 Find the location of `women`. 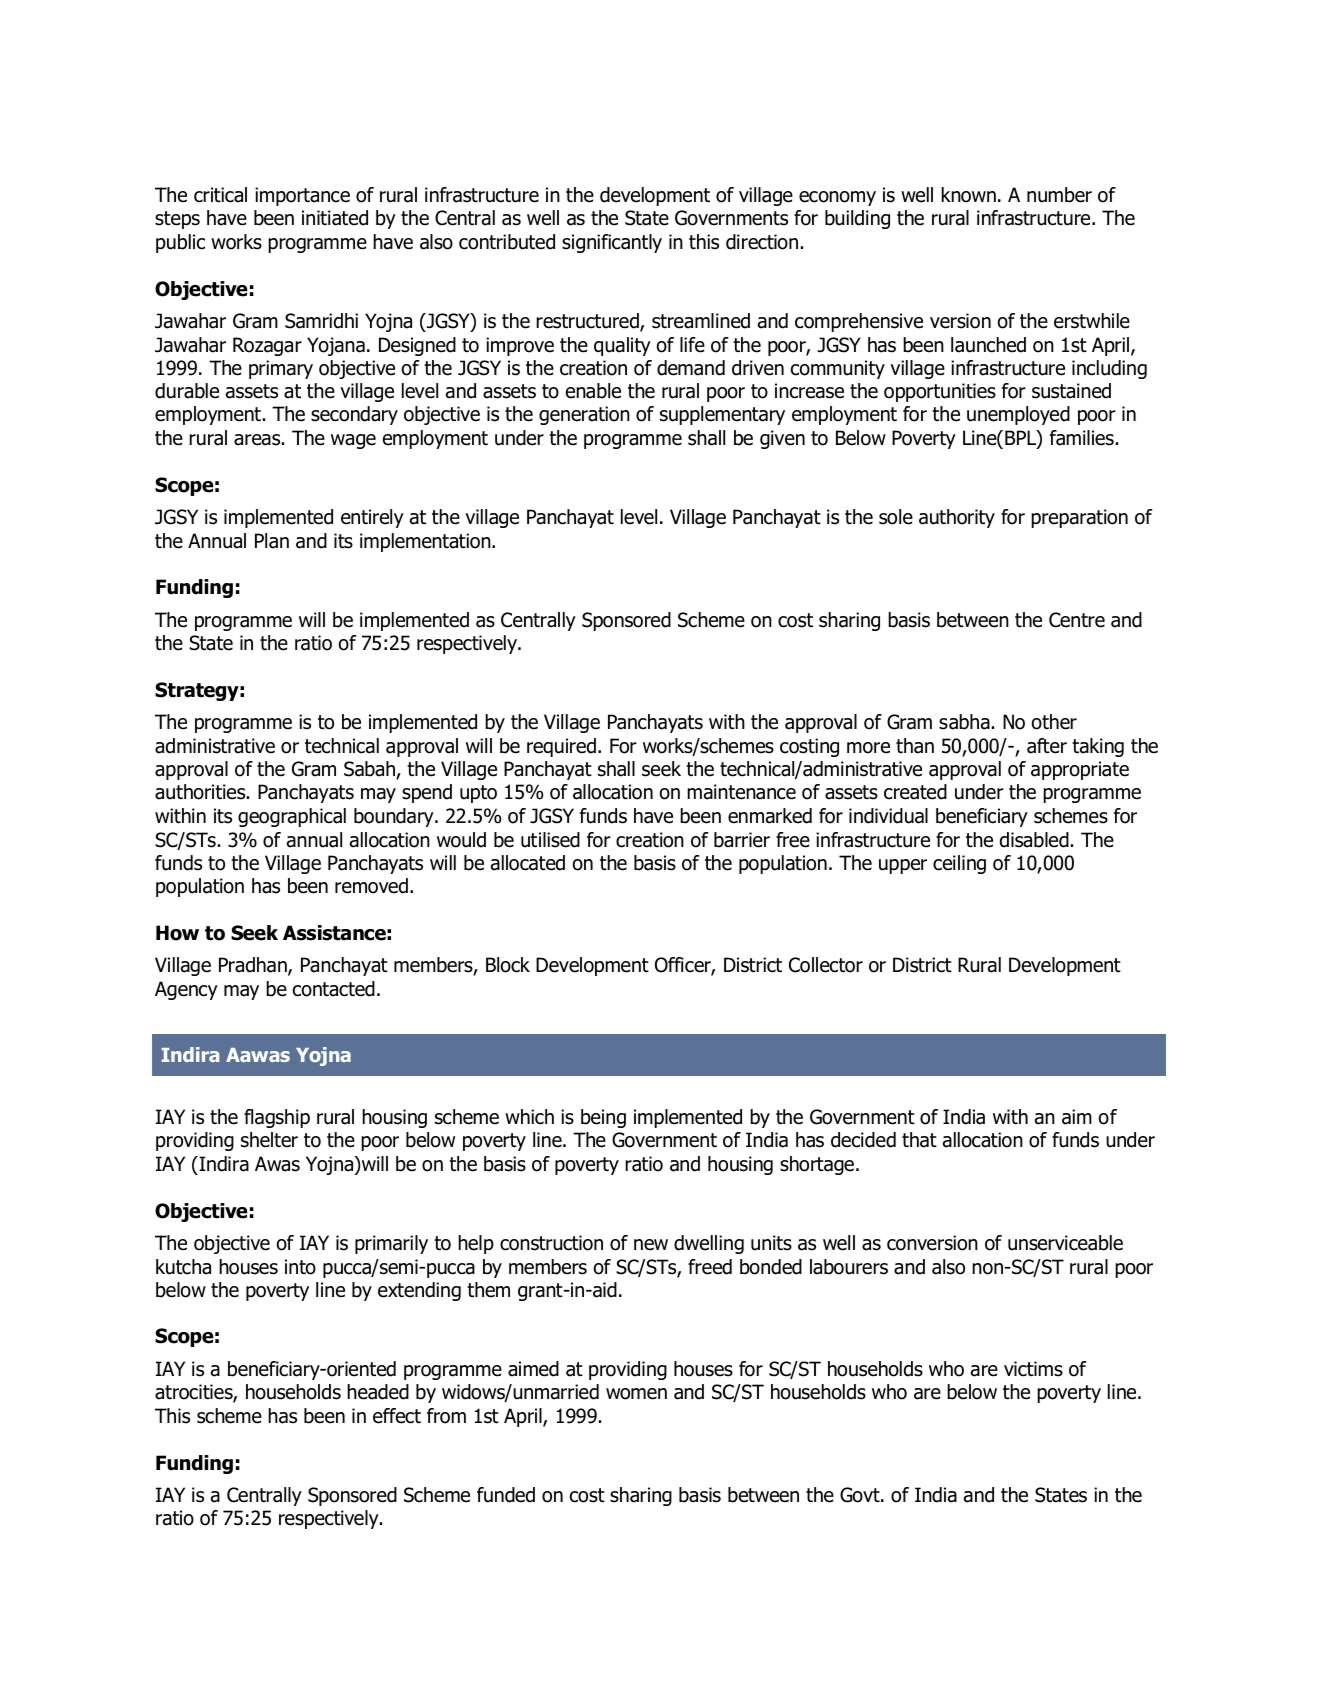

women is located at coordinates (636, 1394).
